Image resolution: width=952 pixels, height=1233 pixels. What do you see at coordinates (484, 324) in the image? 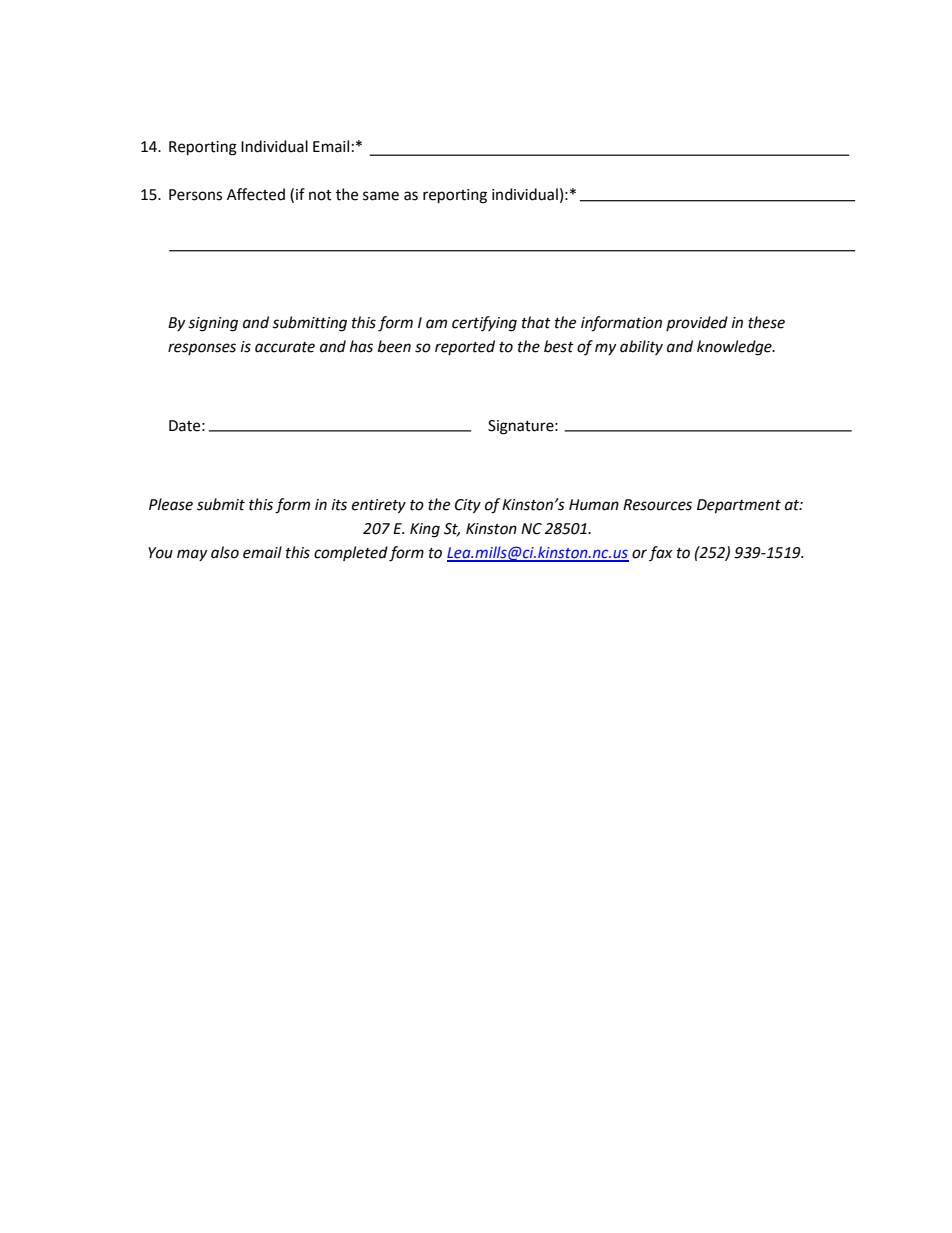
I see `certifying` at bounding box center [484, 324].
